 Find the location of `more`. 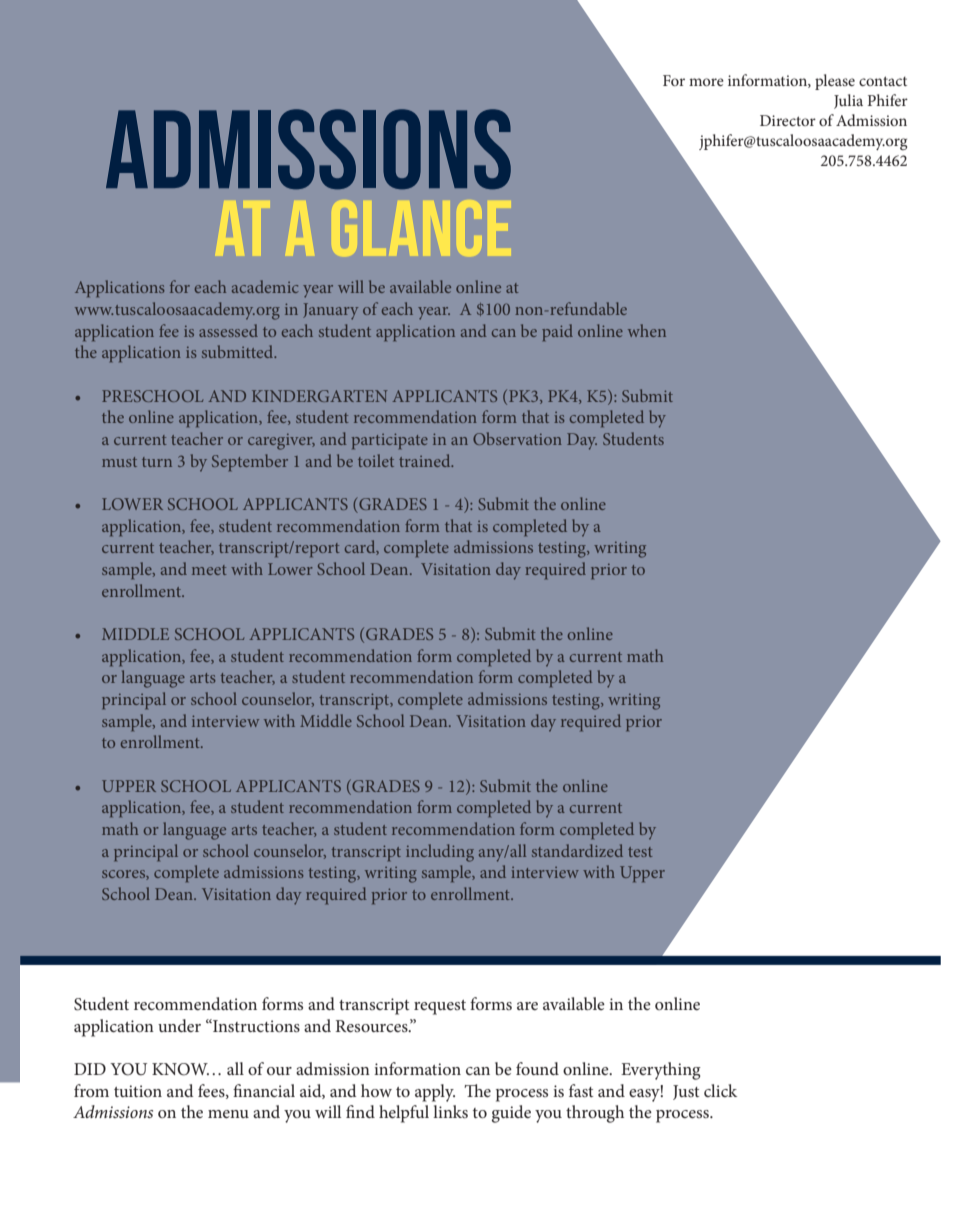

more is located at coordinates (706, 82).
